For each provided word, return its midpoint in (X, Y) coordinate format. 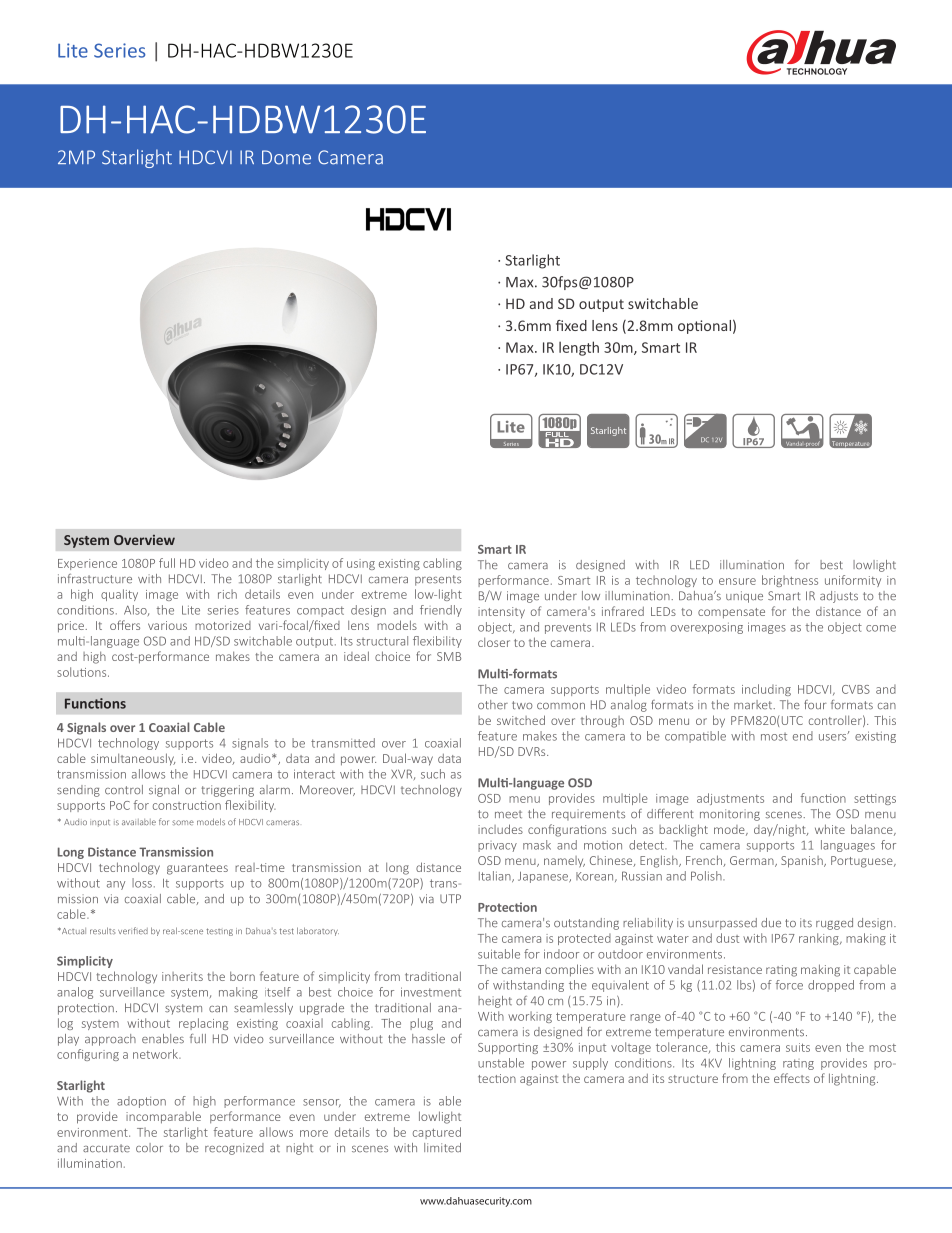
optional (704, 327)
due (771, 923)
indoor (561, 954)
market (754, 705)
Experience (87, 564)
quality (119, 595)
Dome (286, 157)
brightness (790, 581)
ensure (737, 581)
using (361, 564)
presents (438, 580)
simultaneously (133, 759)
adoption (141, 1102)
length (579, 348)
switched (521, 720)
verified (133, 930)
